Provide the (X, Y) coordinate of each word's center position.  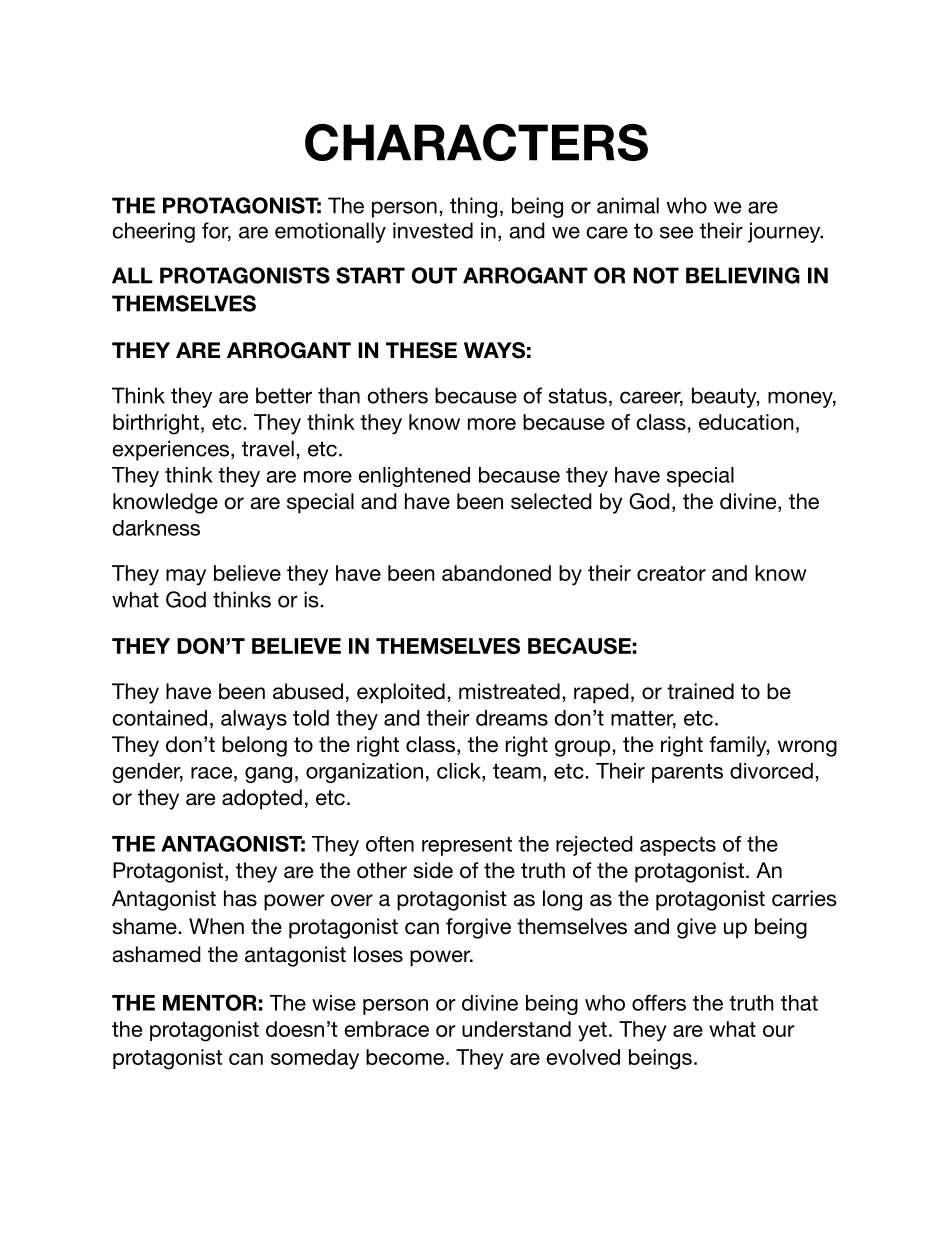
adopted (262, 799)
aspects (678, 846)
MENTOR (210, 1002)
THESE (421, 350)
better (284, 395)
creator (671, 573)
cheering (153, 232)
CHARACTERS (476, 142)
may (186, 577)
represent (467, 846)
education (746, 422)
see (676, 232)
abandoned (496, 573)
